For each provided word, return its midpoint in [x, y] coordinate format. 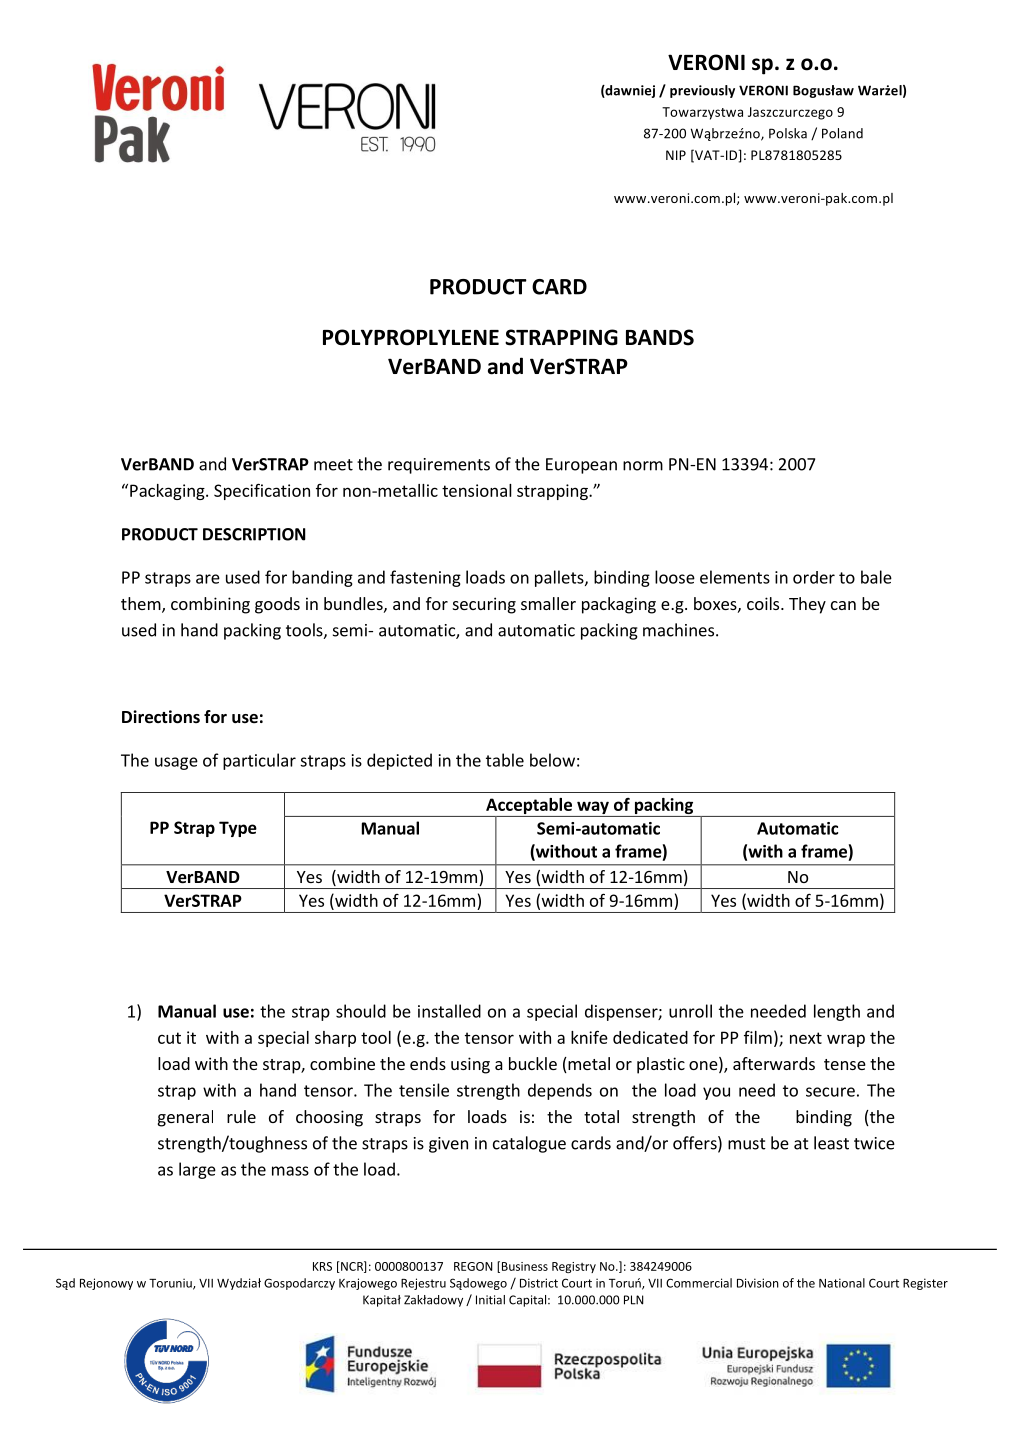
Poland [842, 133]
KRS [322, 1266]
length [837, 1012]
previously [702, 91]
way [593, 809]
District [539, 1283]
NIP [676, 155]
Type [238, 829]
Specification [262, 491]
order [814, 577]
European [581, 466]
